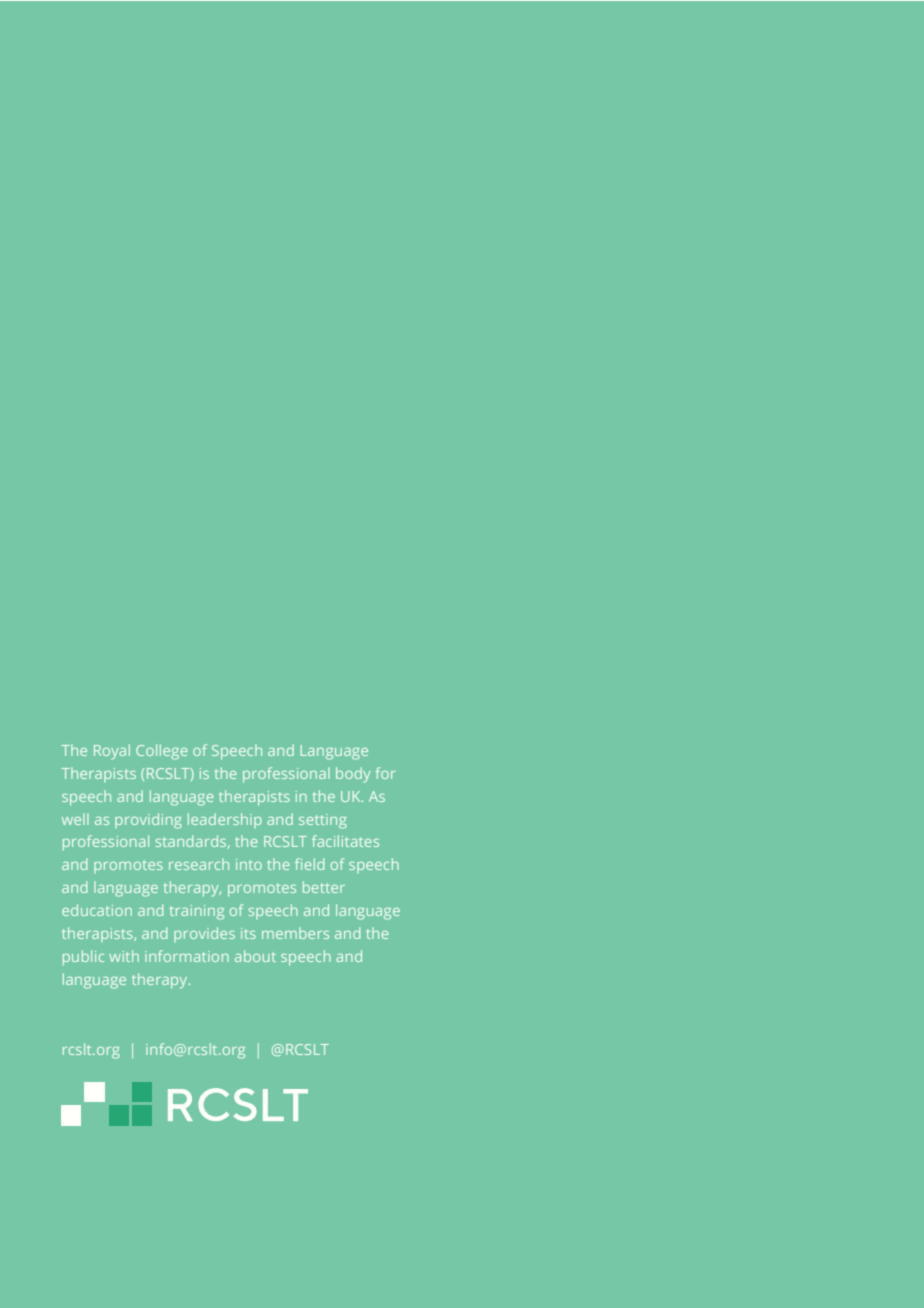 The width and height of the document is (924, 1308). I want to click on body, so click(353, 775).
